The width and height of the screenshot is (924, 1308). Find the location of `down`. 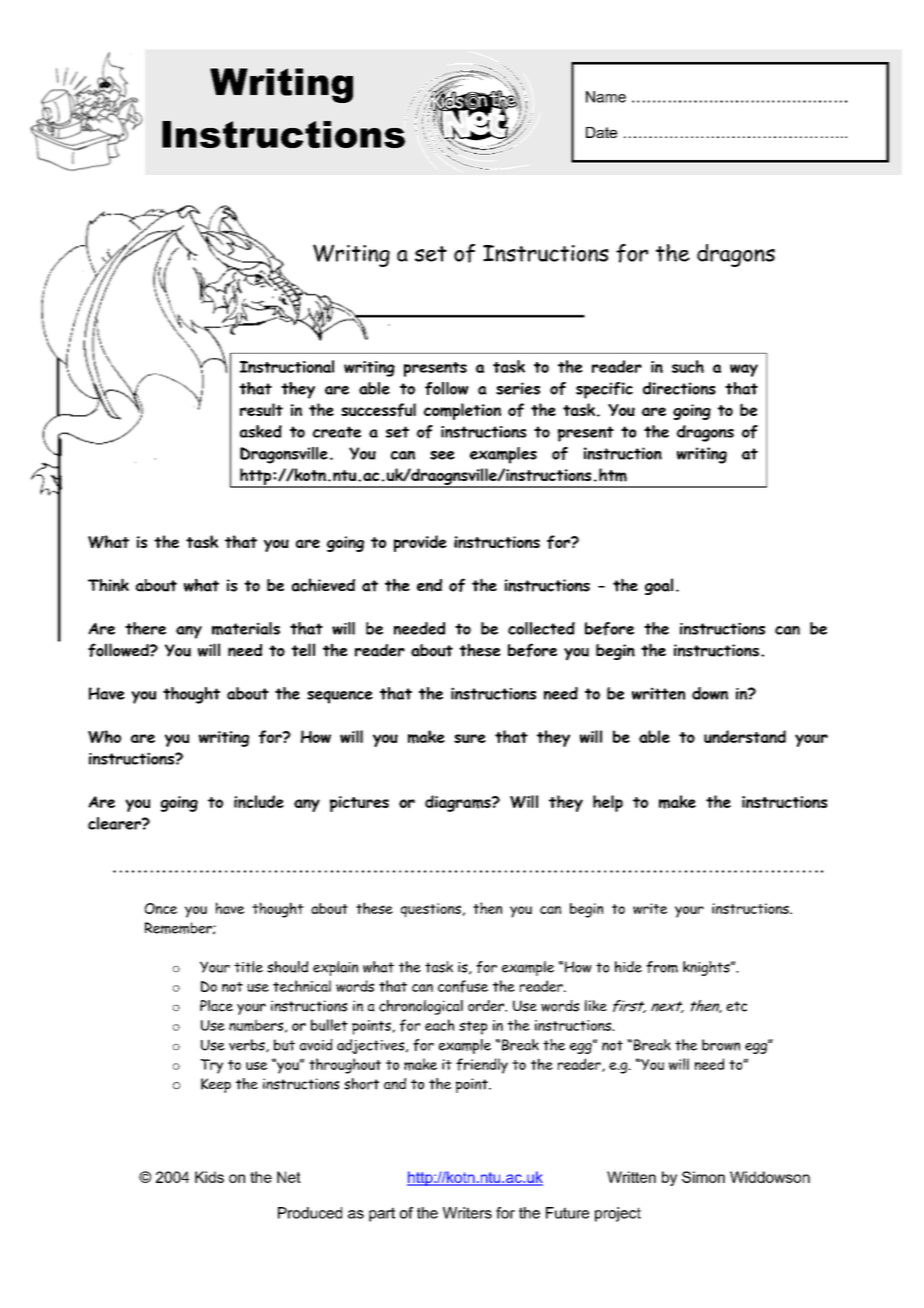

down is located at coordinates (710, 693).
